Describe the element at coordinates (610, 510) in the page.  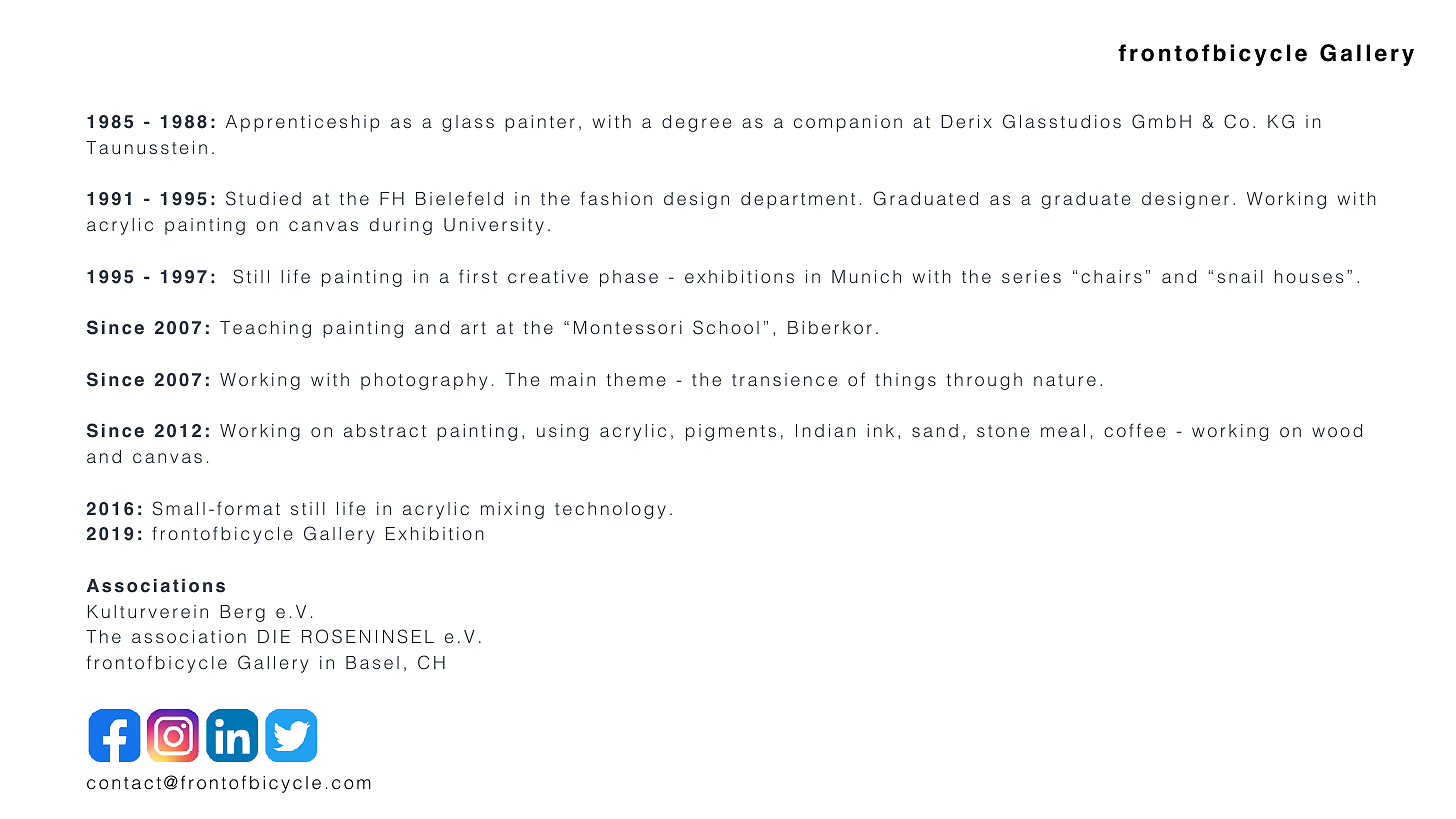
I see `technology` at that location.
